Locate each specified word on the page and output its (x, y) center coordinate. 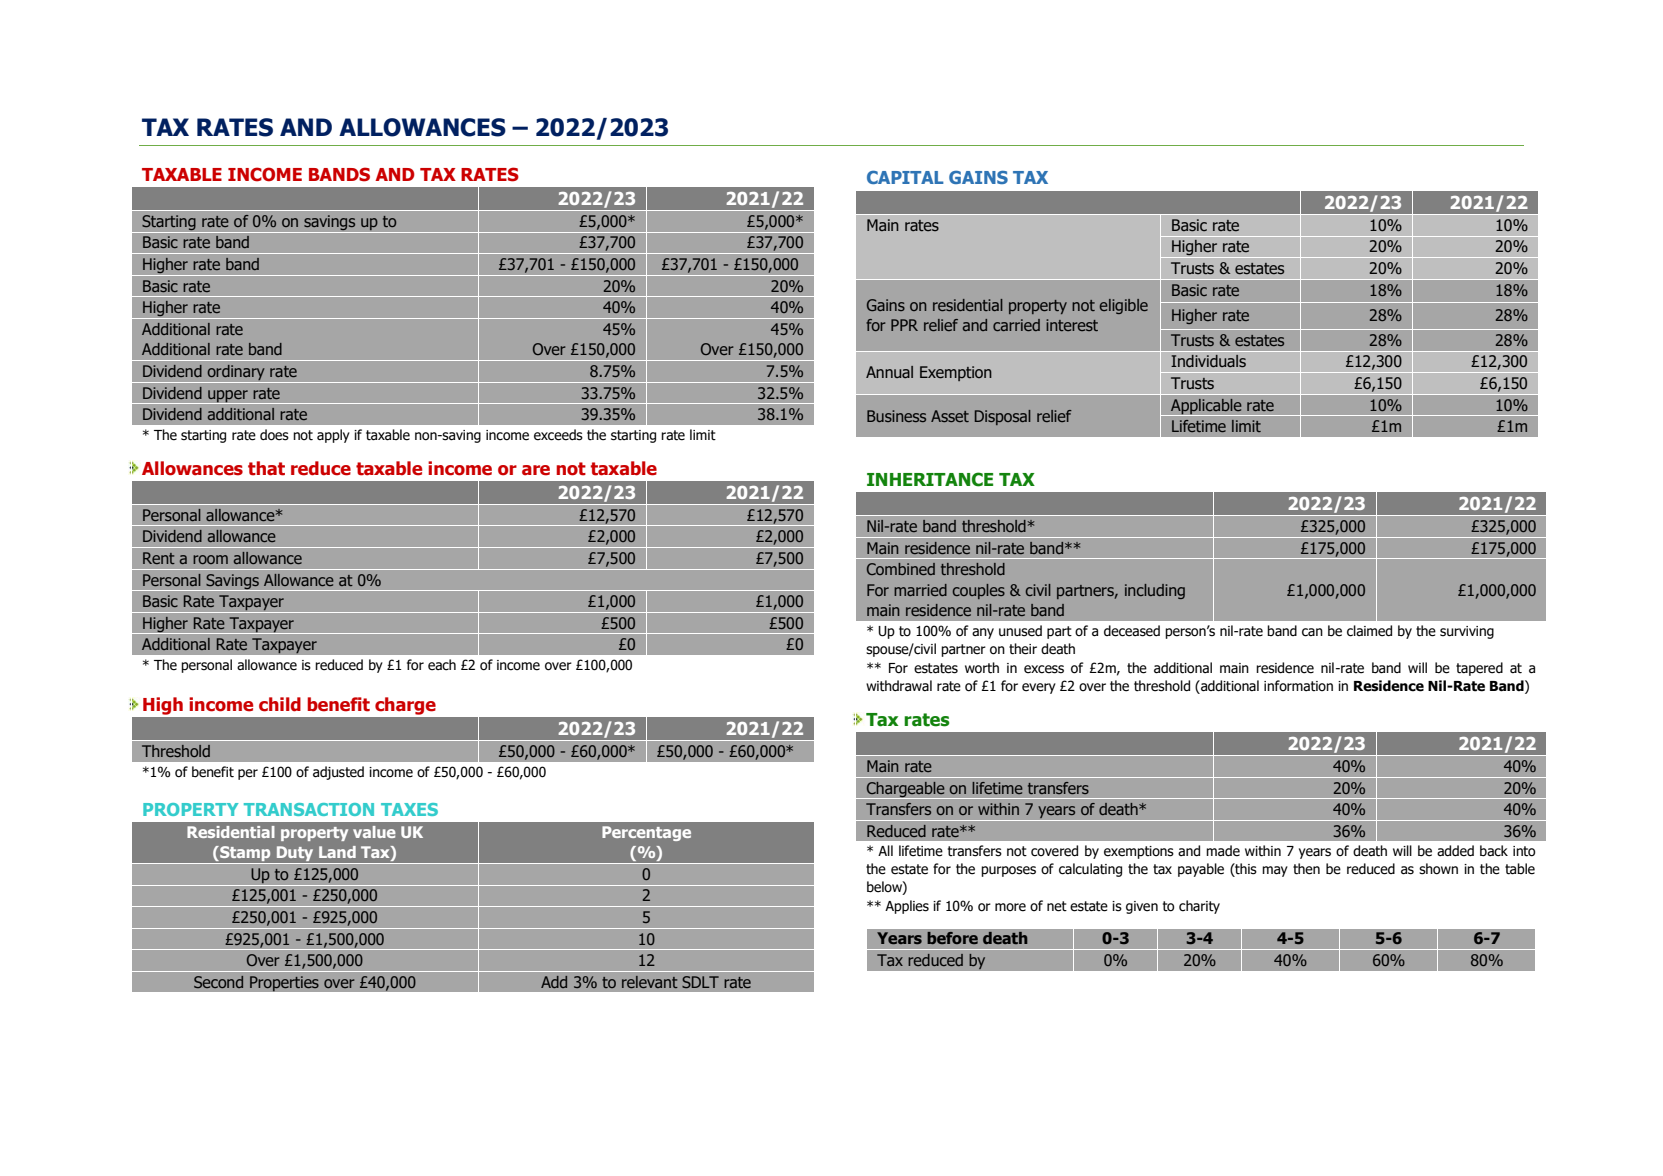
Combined (901, 569)
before (952, 938)
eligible (1124, 306)
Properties (284, 984)
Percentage (646, 833)
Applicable (1206, 407)
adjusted (338, 773)
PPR (904, 325)
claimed (1369, 631)
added (1455, 851)
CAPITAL (905, 177)
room (210, 559)
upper (228, 397)
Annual (889, 372)
